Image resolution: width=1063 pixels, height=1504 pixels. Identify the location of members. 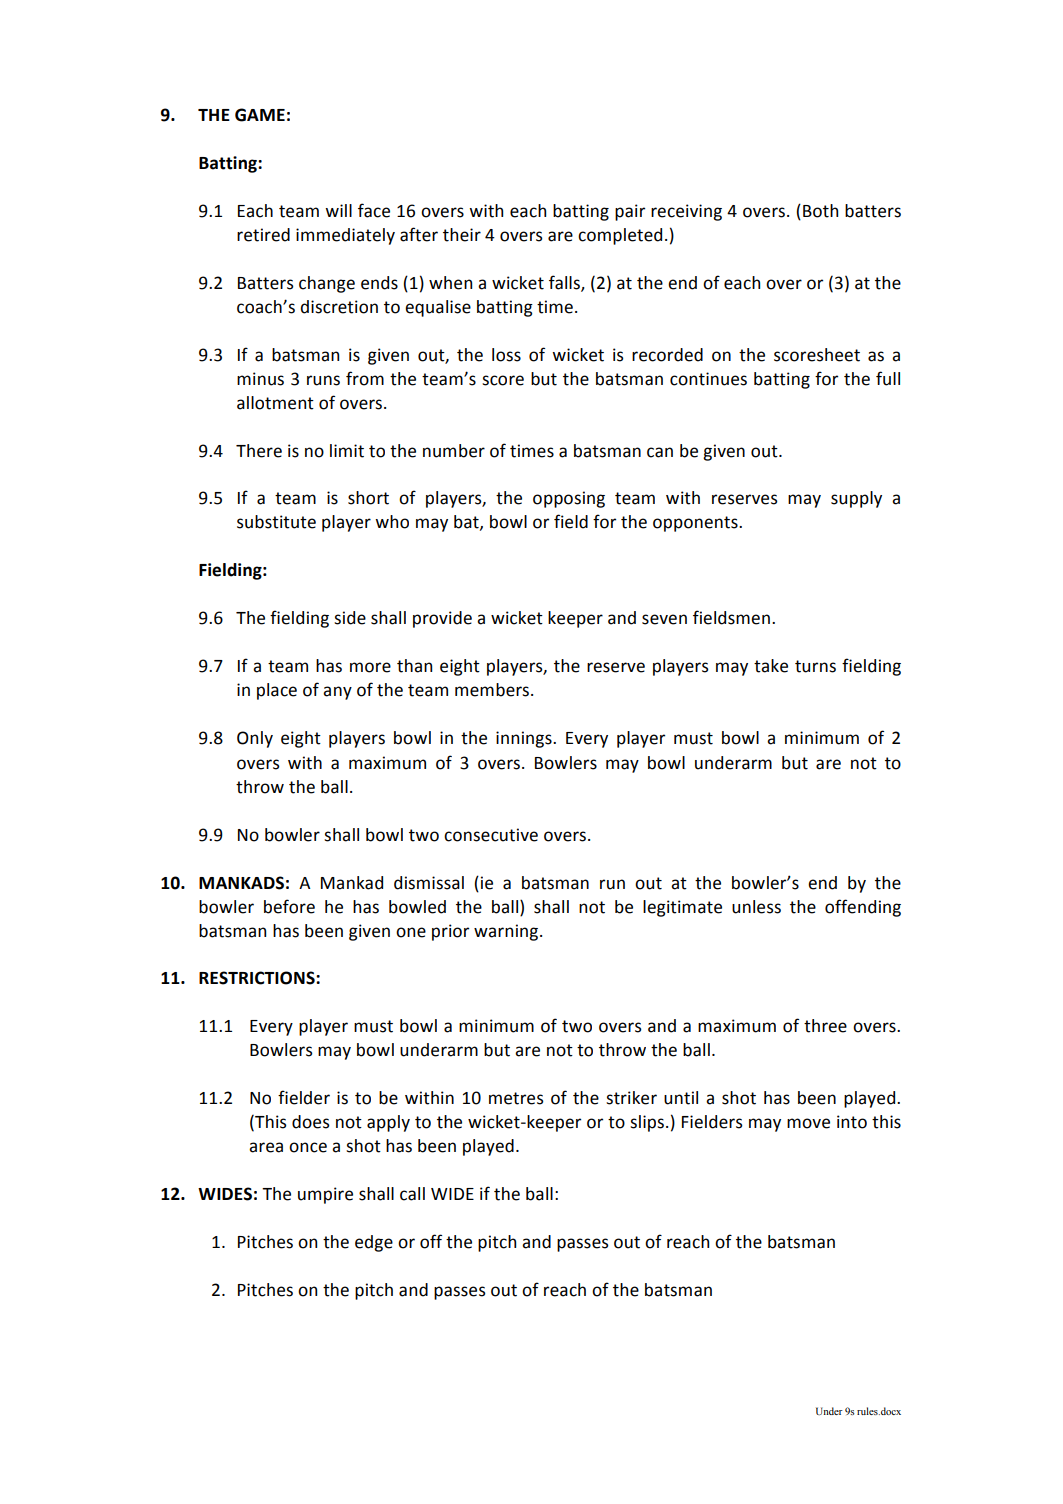
(493, 690).
